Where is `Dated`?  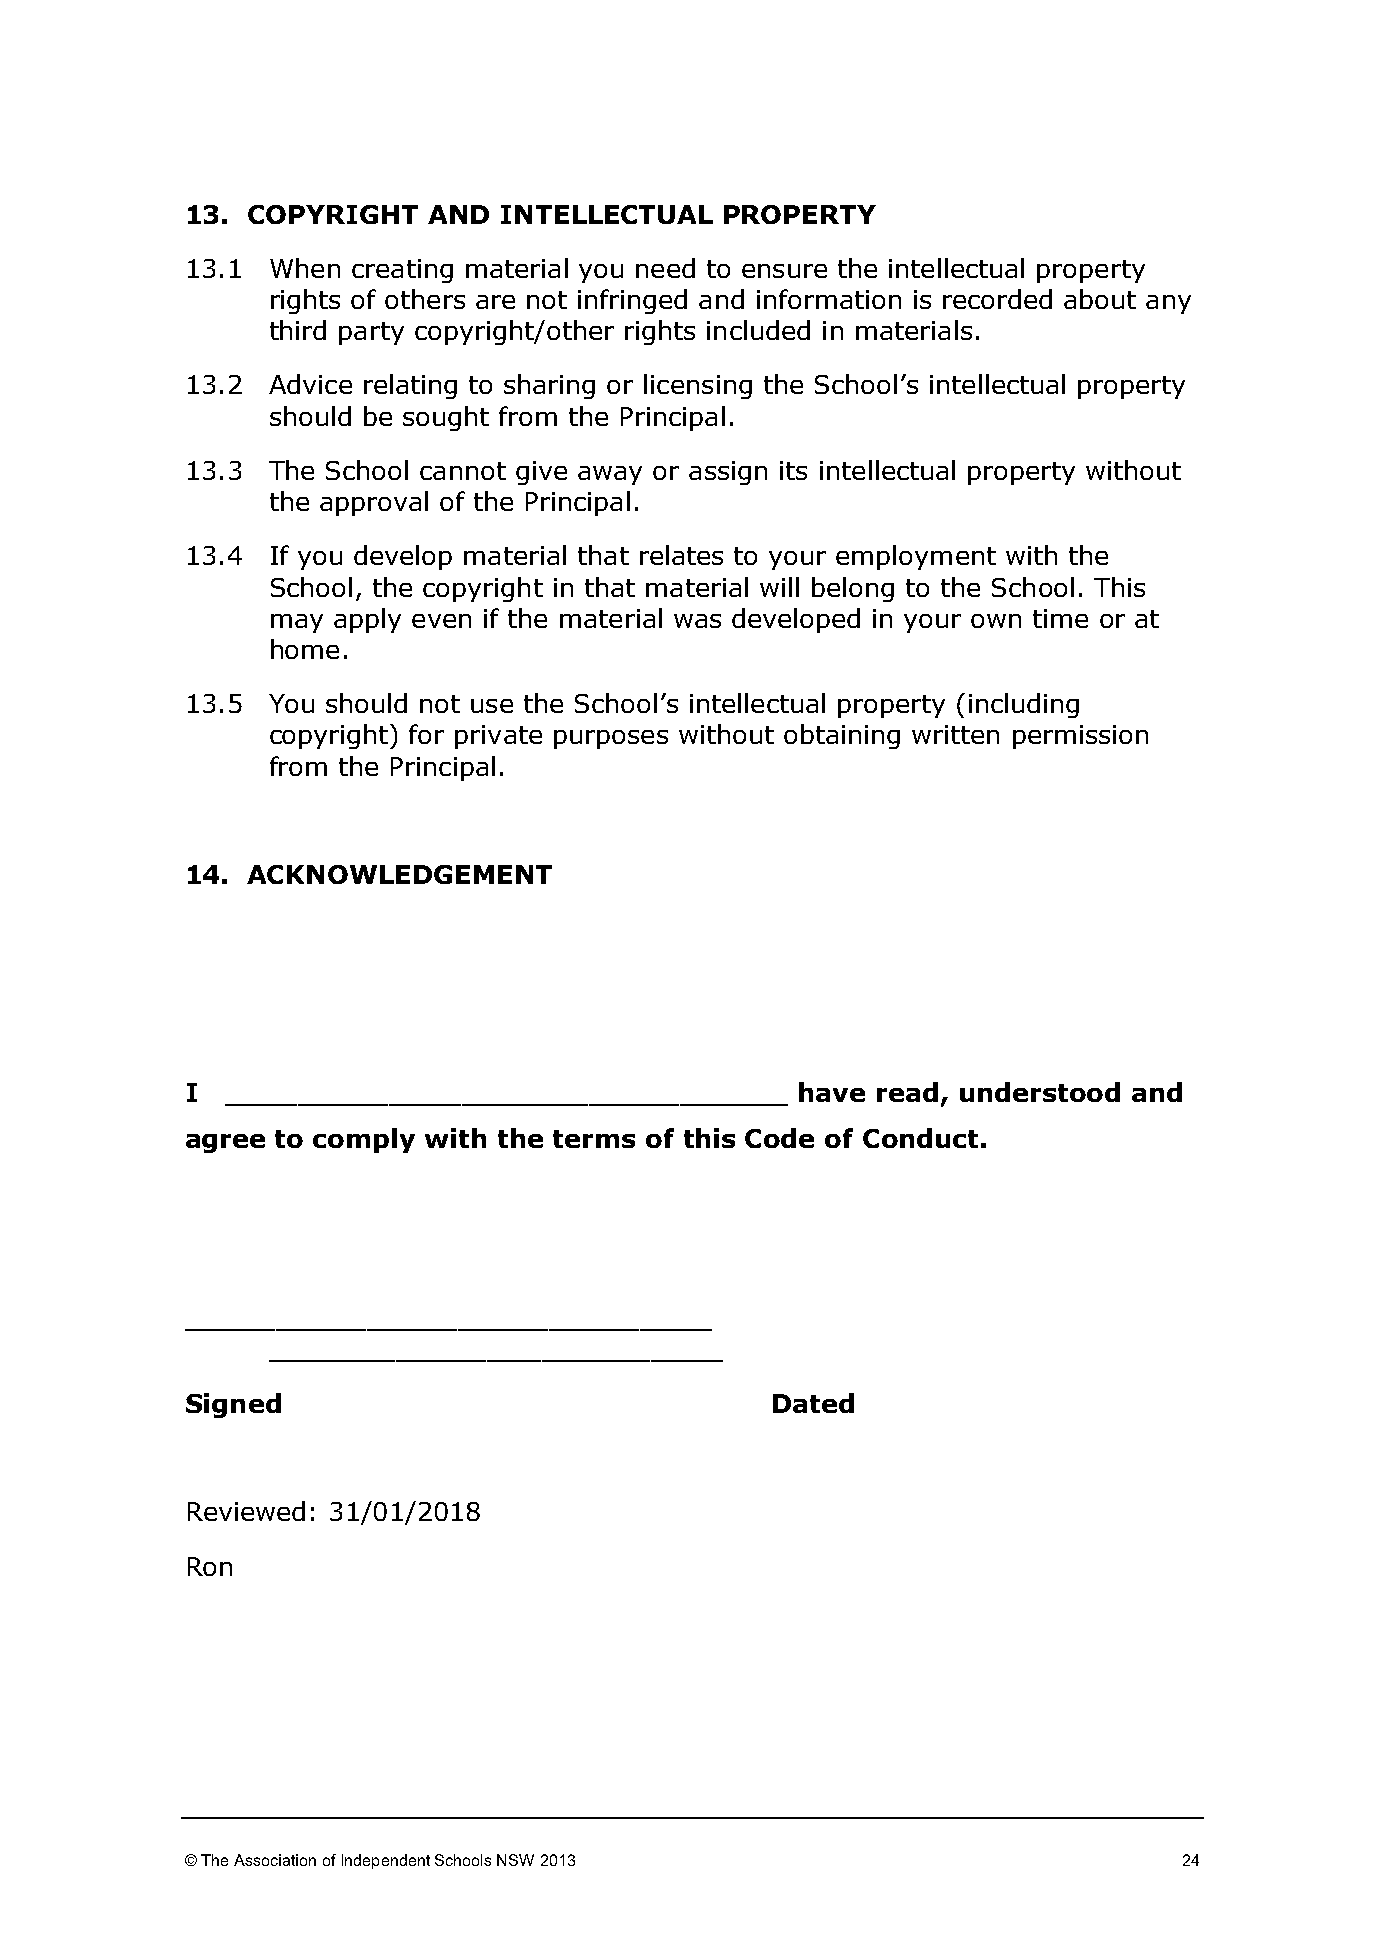
Dated is located at coordinates (813, 1403).
